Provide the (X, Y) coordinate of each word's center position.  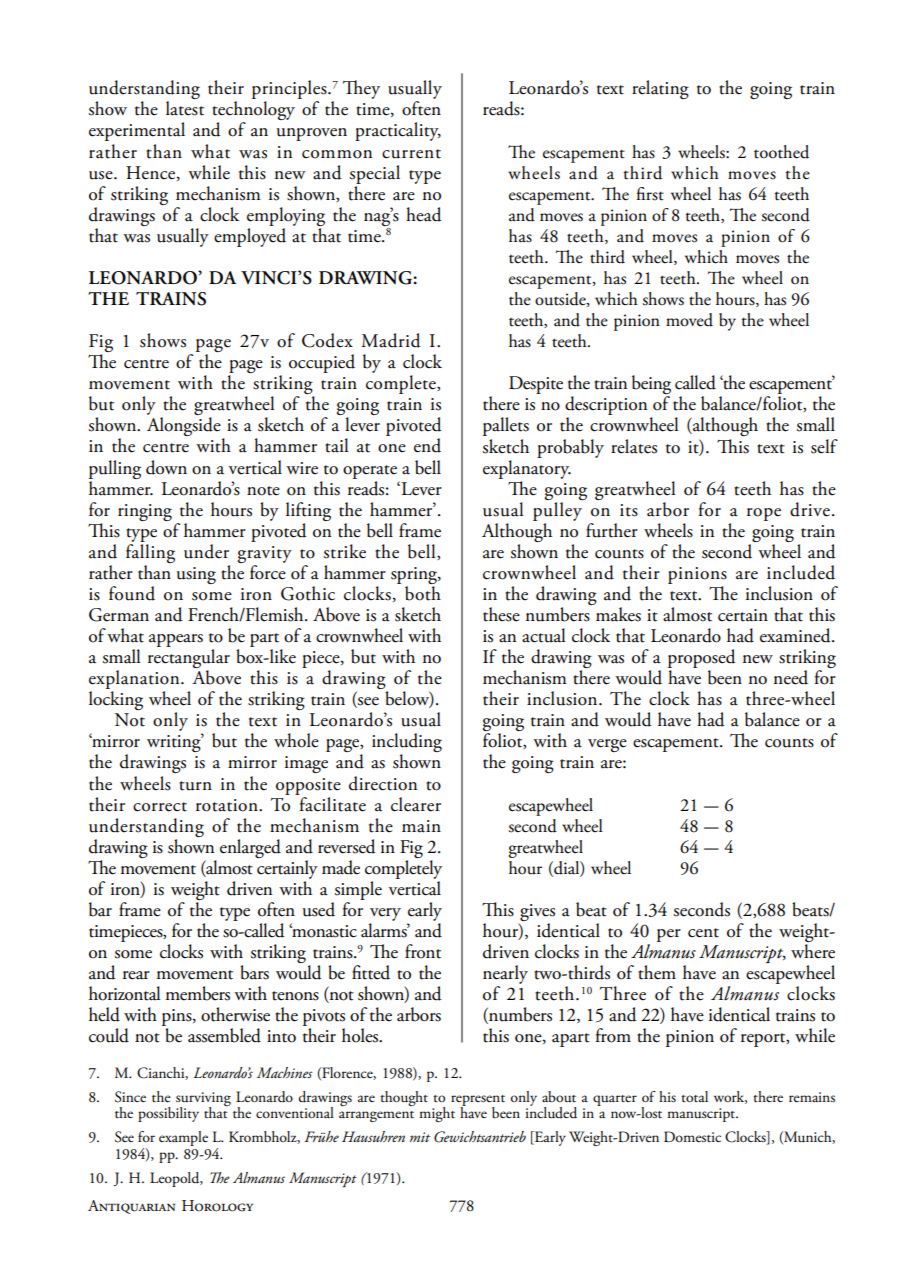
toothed (781, 152)
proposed (702, 660)
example (183, 1138)
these (501, 614)
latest (185, 108)
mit (420, 1137)
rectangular (189, 660)
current (411, 154)
